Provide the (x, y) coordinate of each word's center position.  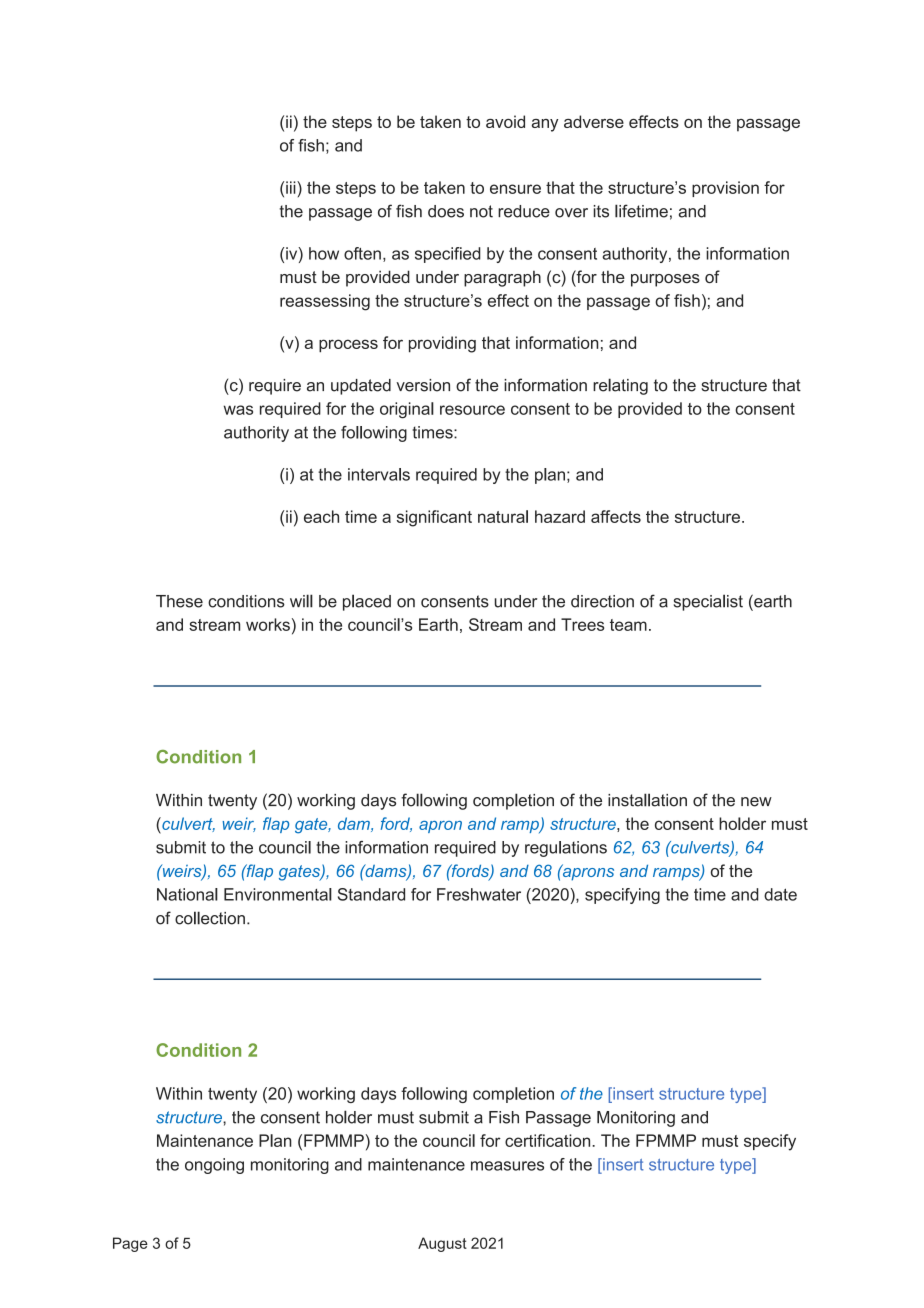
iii (292, 187)
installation (647, 800)
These (179, 601)
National (187, 894)
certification (549, 1140)
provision (725, 189)
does (446, 211)
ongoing (214, 1166)
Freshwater (479, 894)
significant (434, 518)
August (442, 1244)
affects (616, 516)
